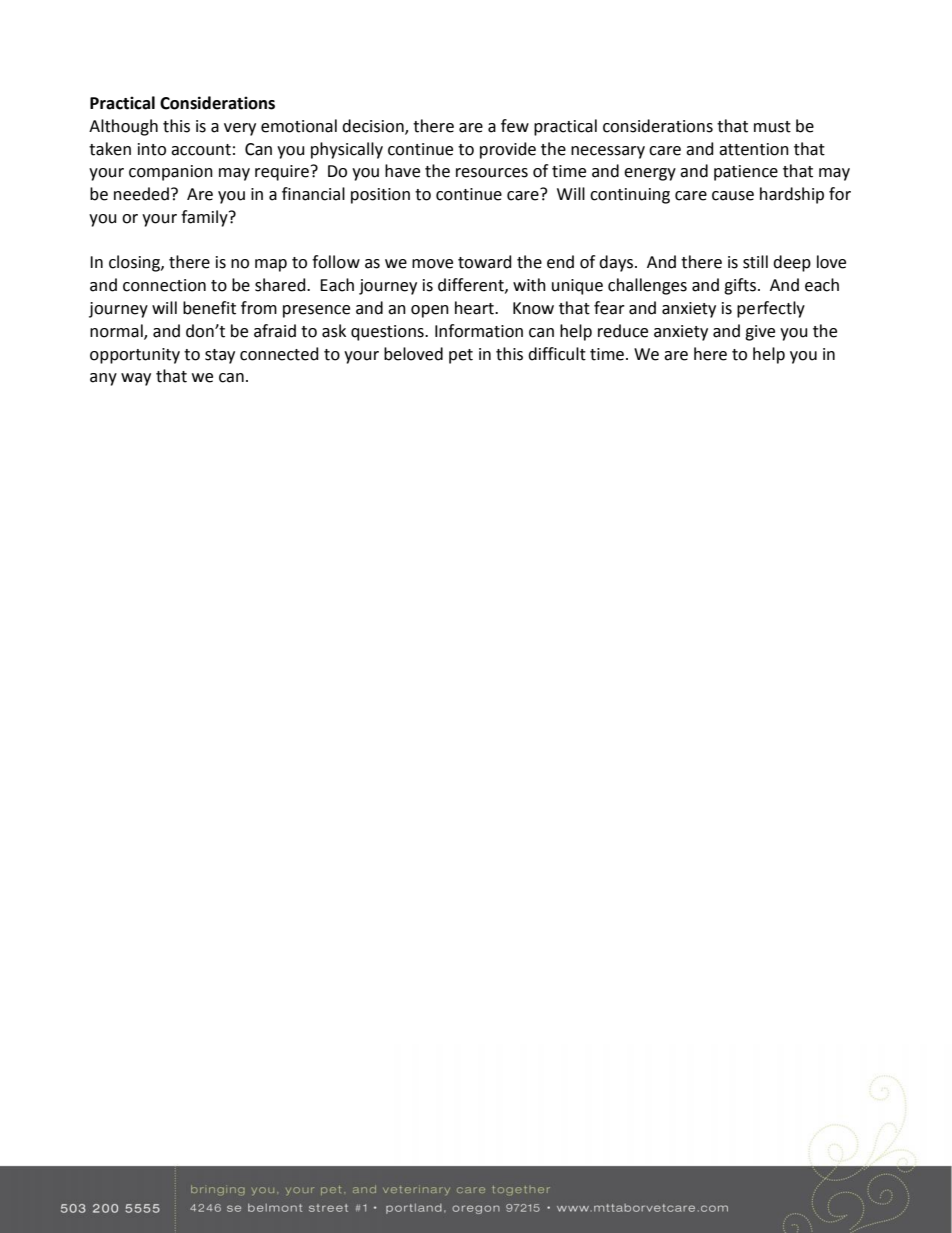 The height and width of the screenshot is (1233, 952). Describe the element at coordinates (755, 262) in the screenshot. I see `still` at that location.
